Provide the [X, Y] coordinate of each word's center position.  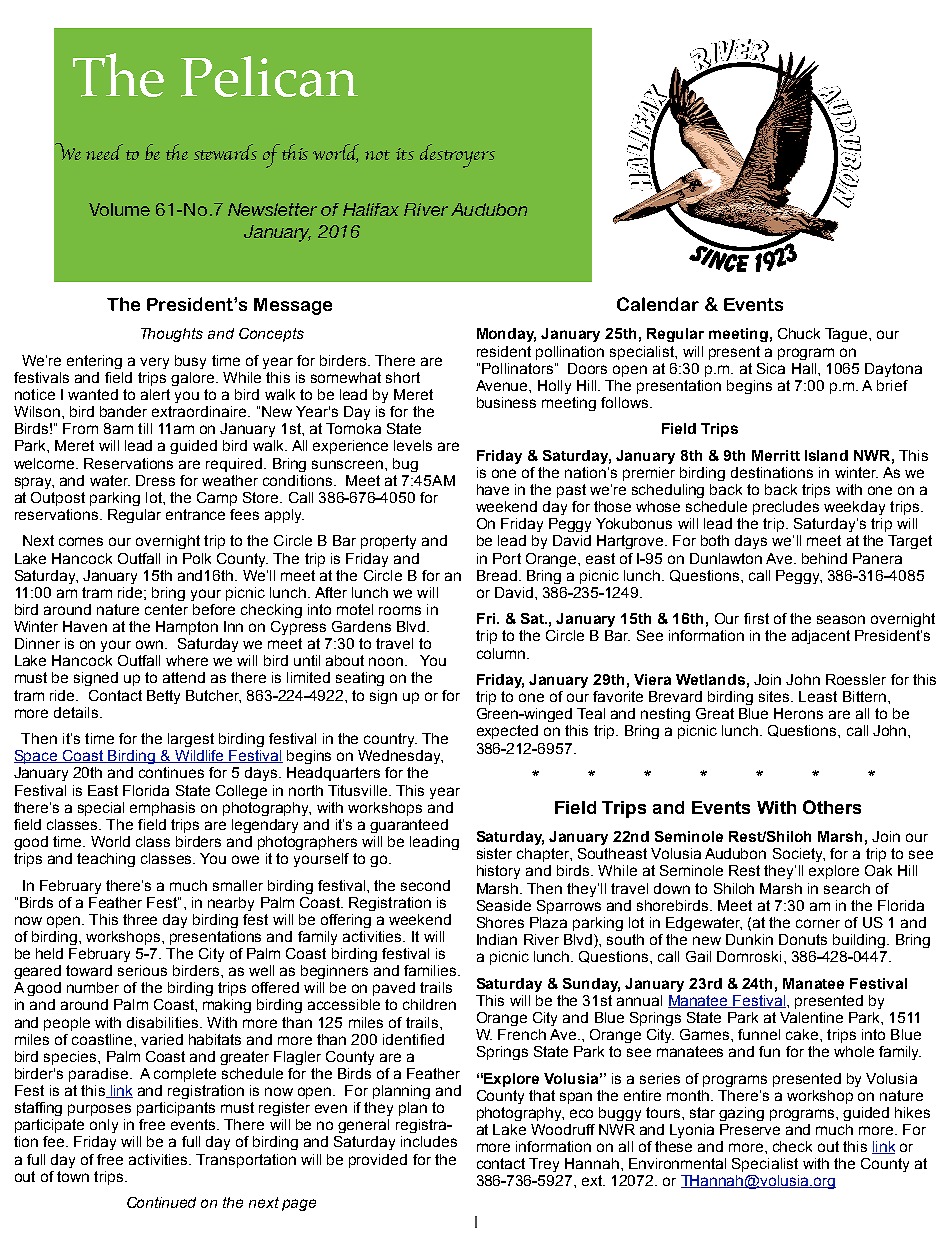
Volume [119, 209]
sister [494, 853]
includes [429, 1141]
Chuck [799, 333]
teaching [106, 860]
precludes [786, 508]
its [405, 154]
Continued [161, 1202]
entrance [195, 514]
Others [832, 807]
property [388, 542]
